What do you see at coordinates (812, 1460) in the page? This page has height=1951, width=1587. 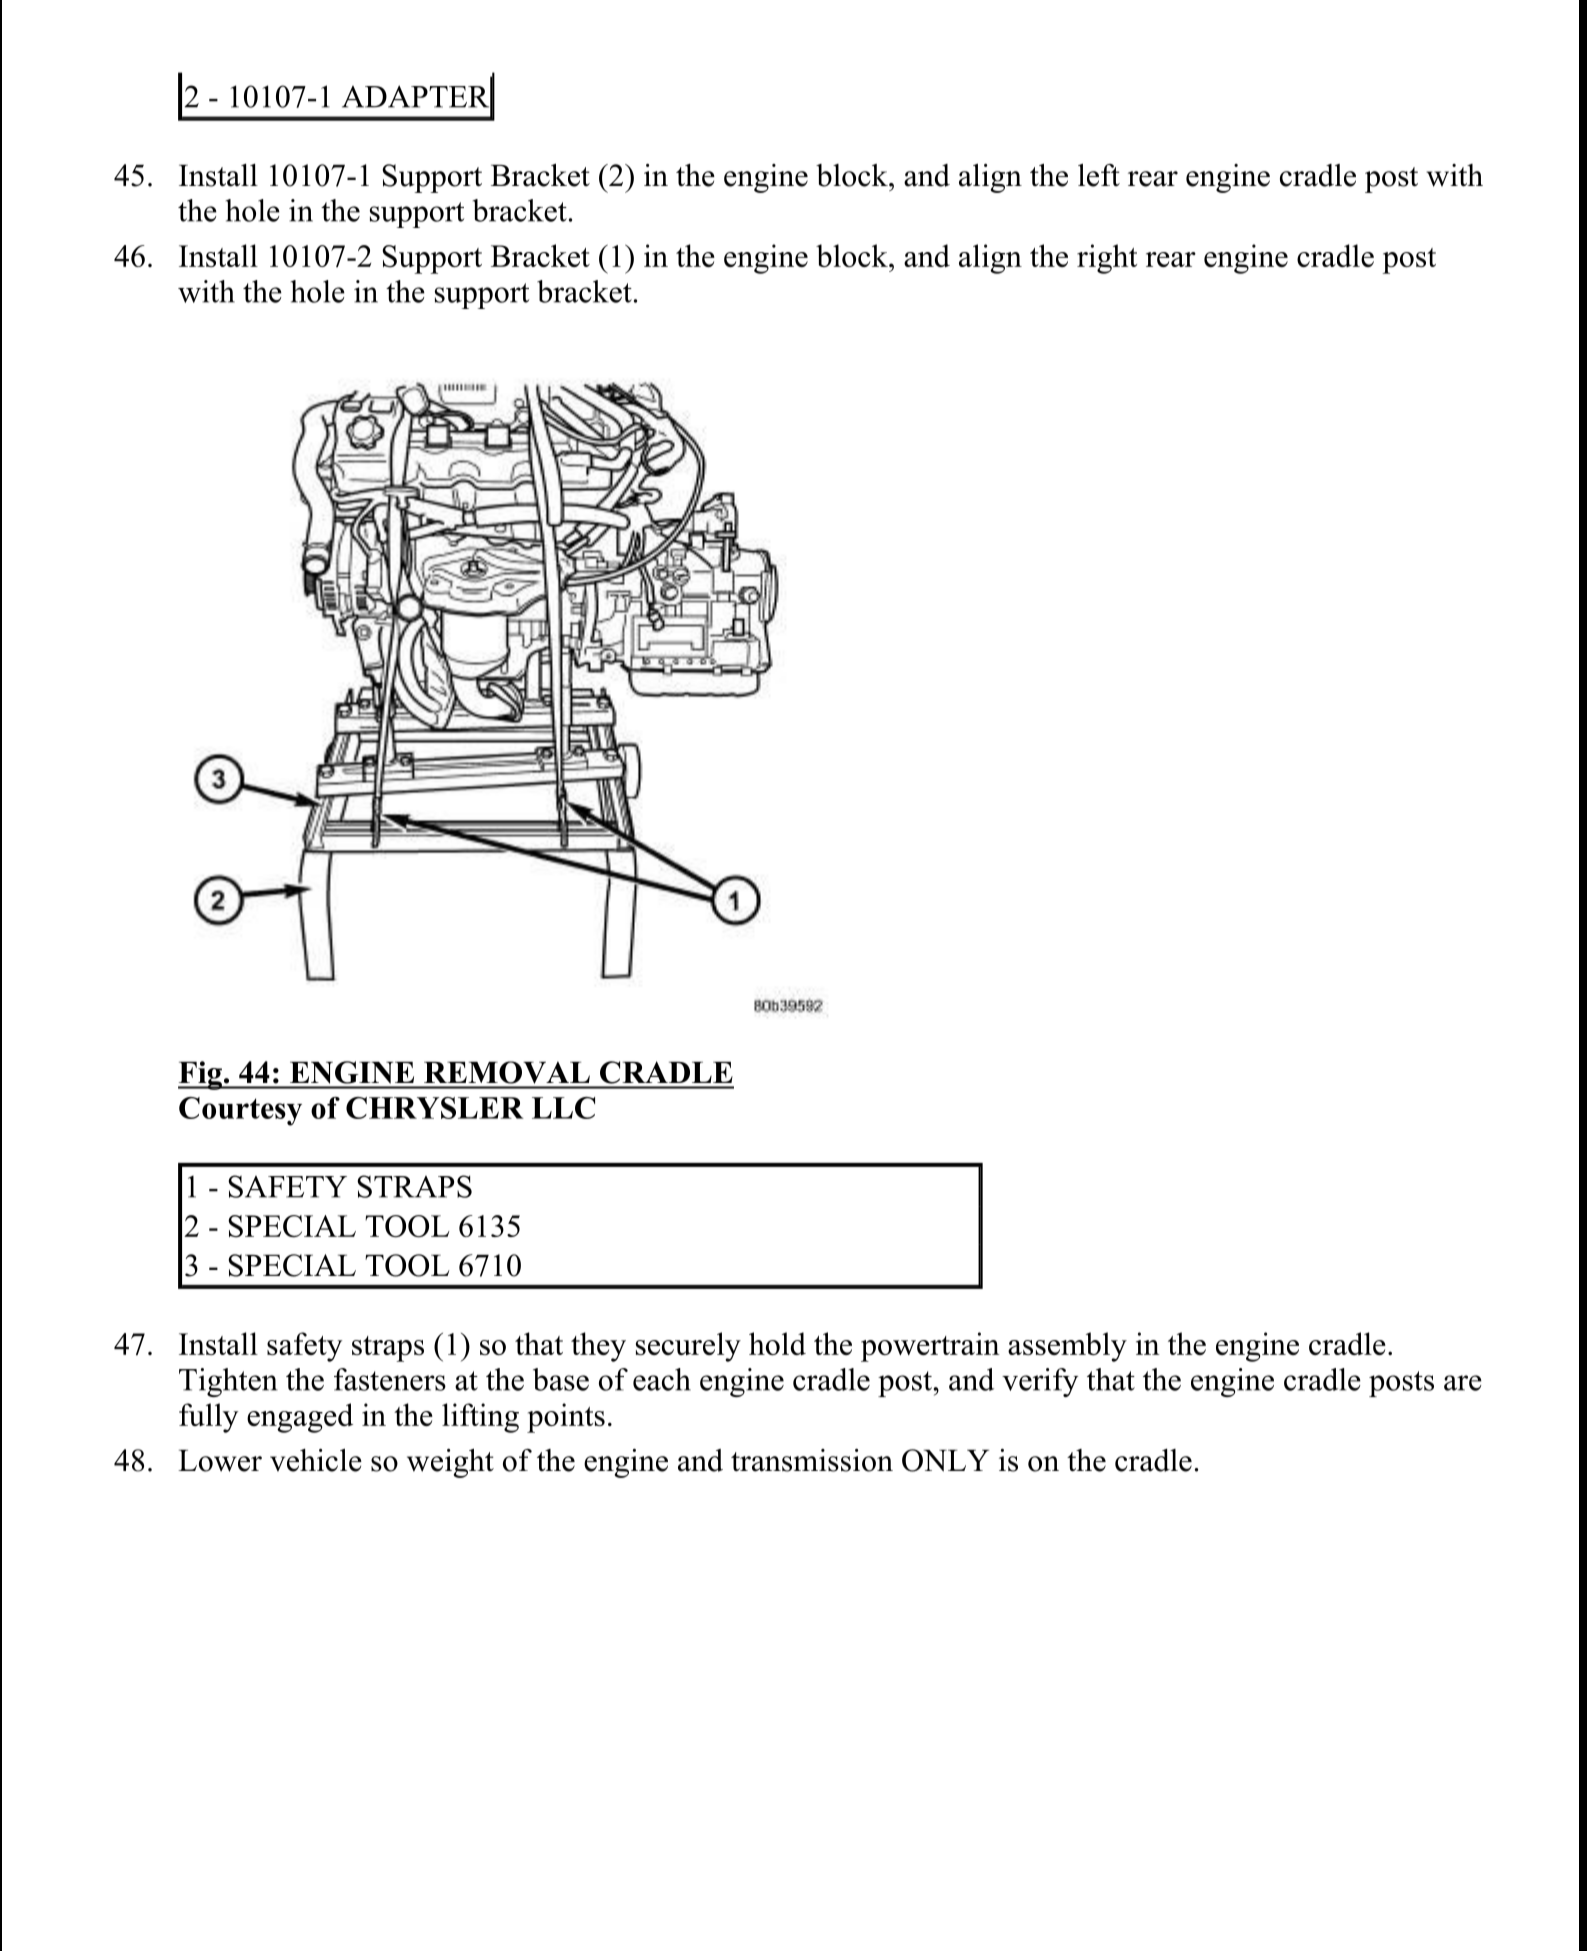 I see `transmission` at bounding box center [812, 1460].
